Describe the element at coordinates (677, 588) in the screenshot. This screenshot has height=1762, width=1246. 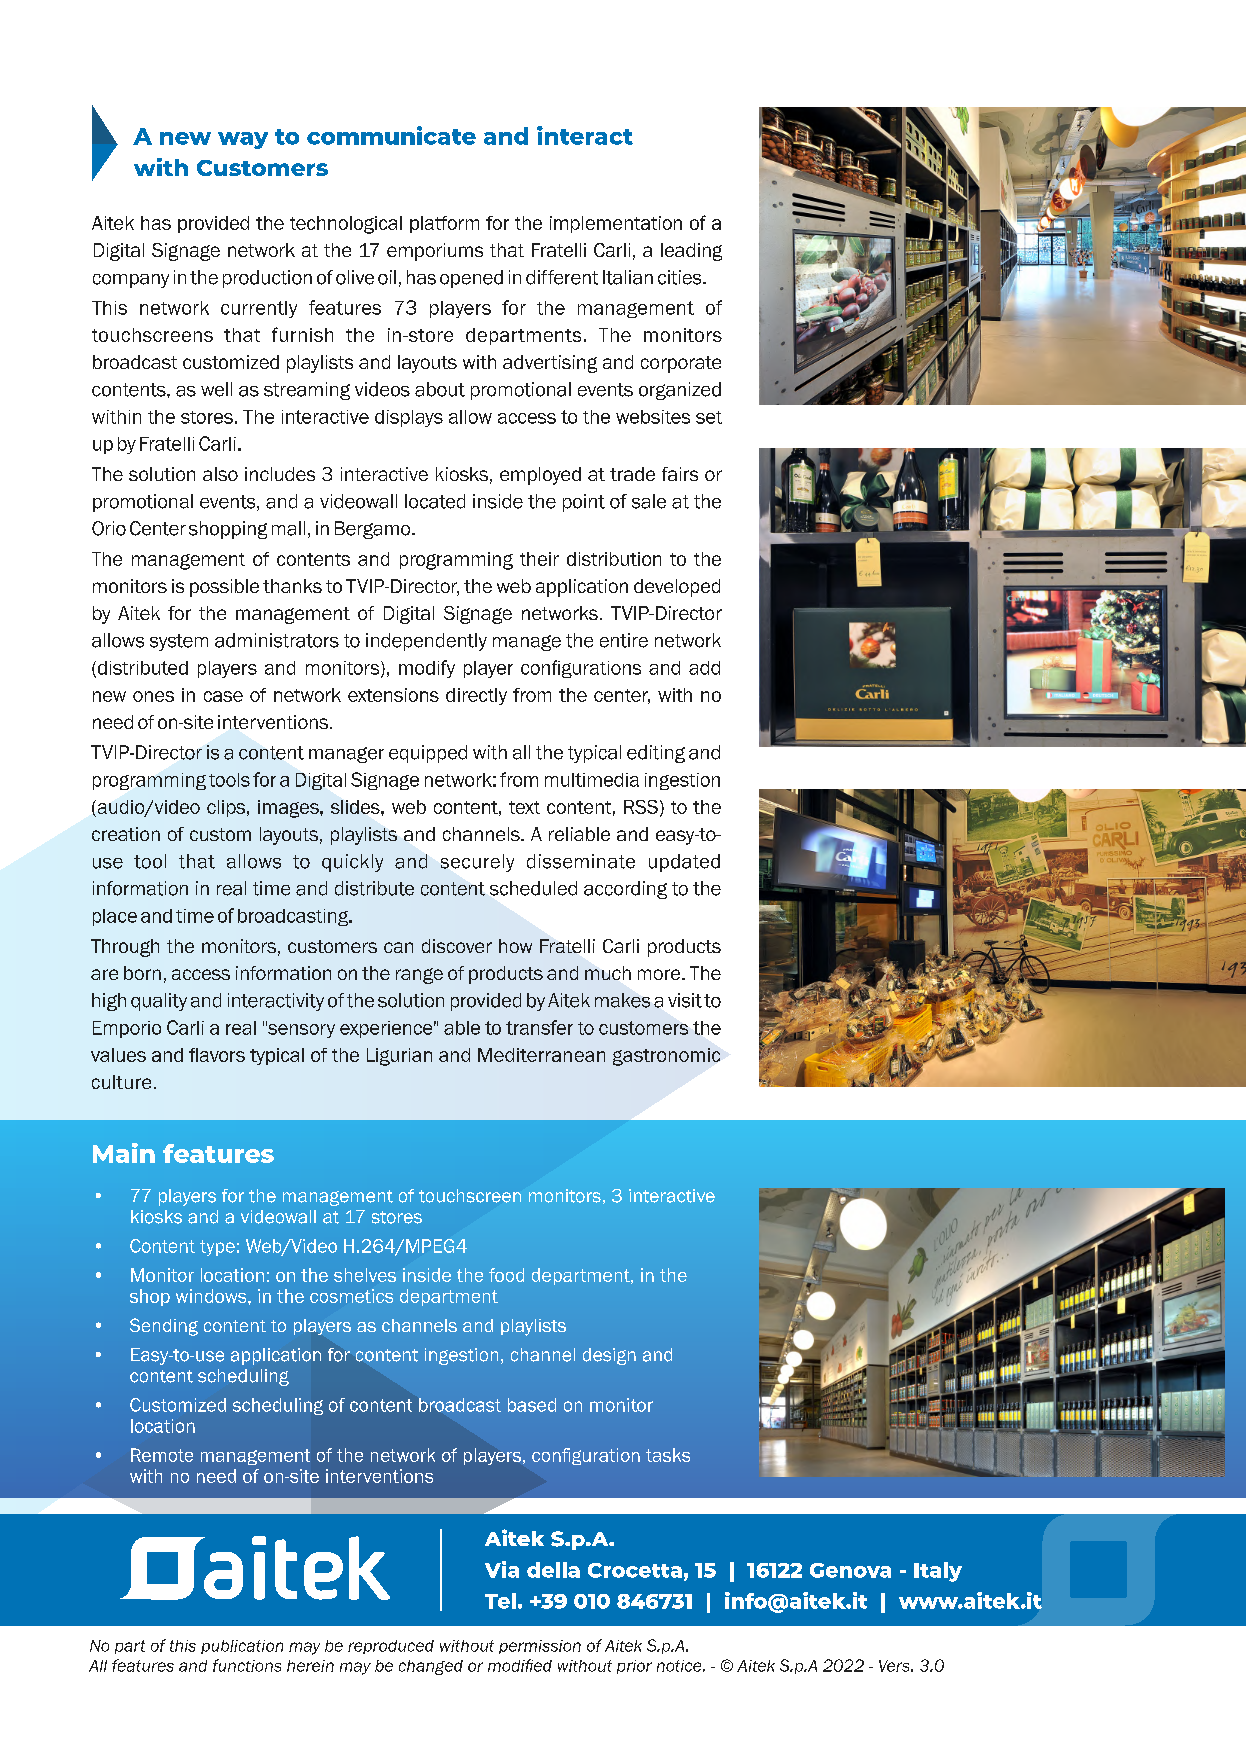
I see `developed` at that location.
